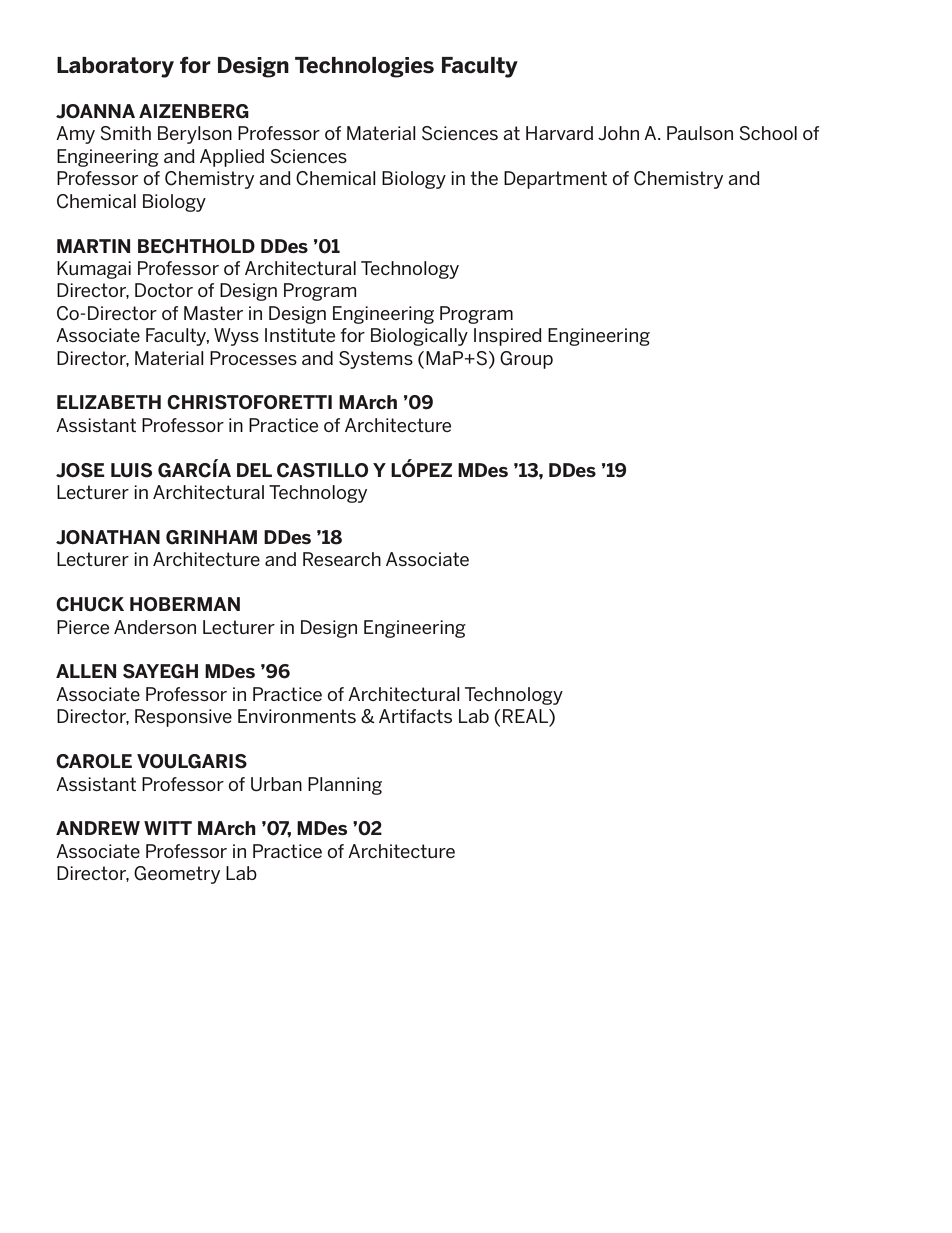 The width and height of the screenshot is (952, 1233). Describe the element at coordinates (364, 67) in the screenshot. I see `Technologies` at that location.
